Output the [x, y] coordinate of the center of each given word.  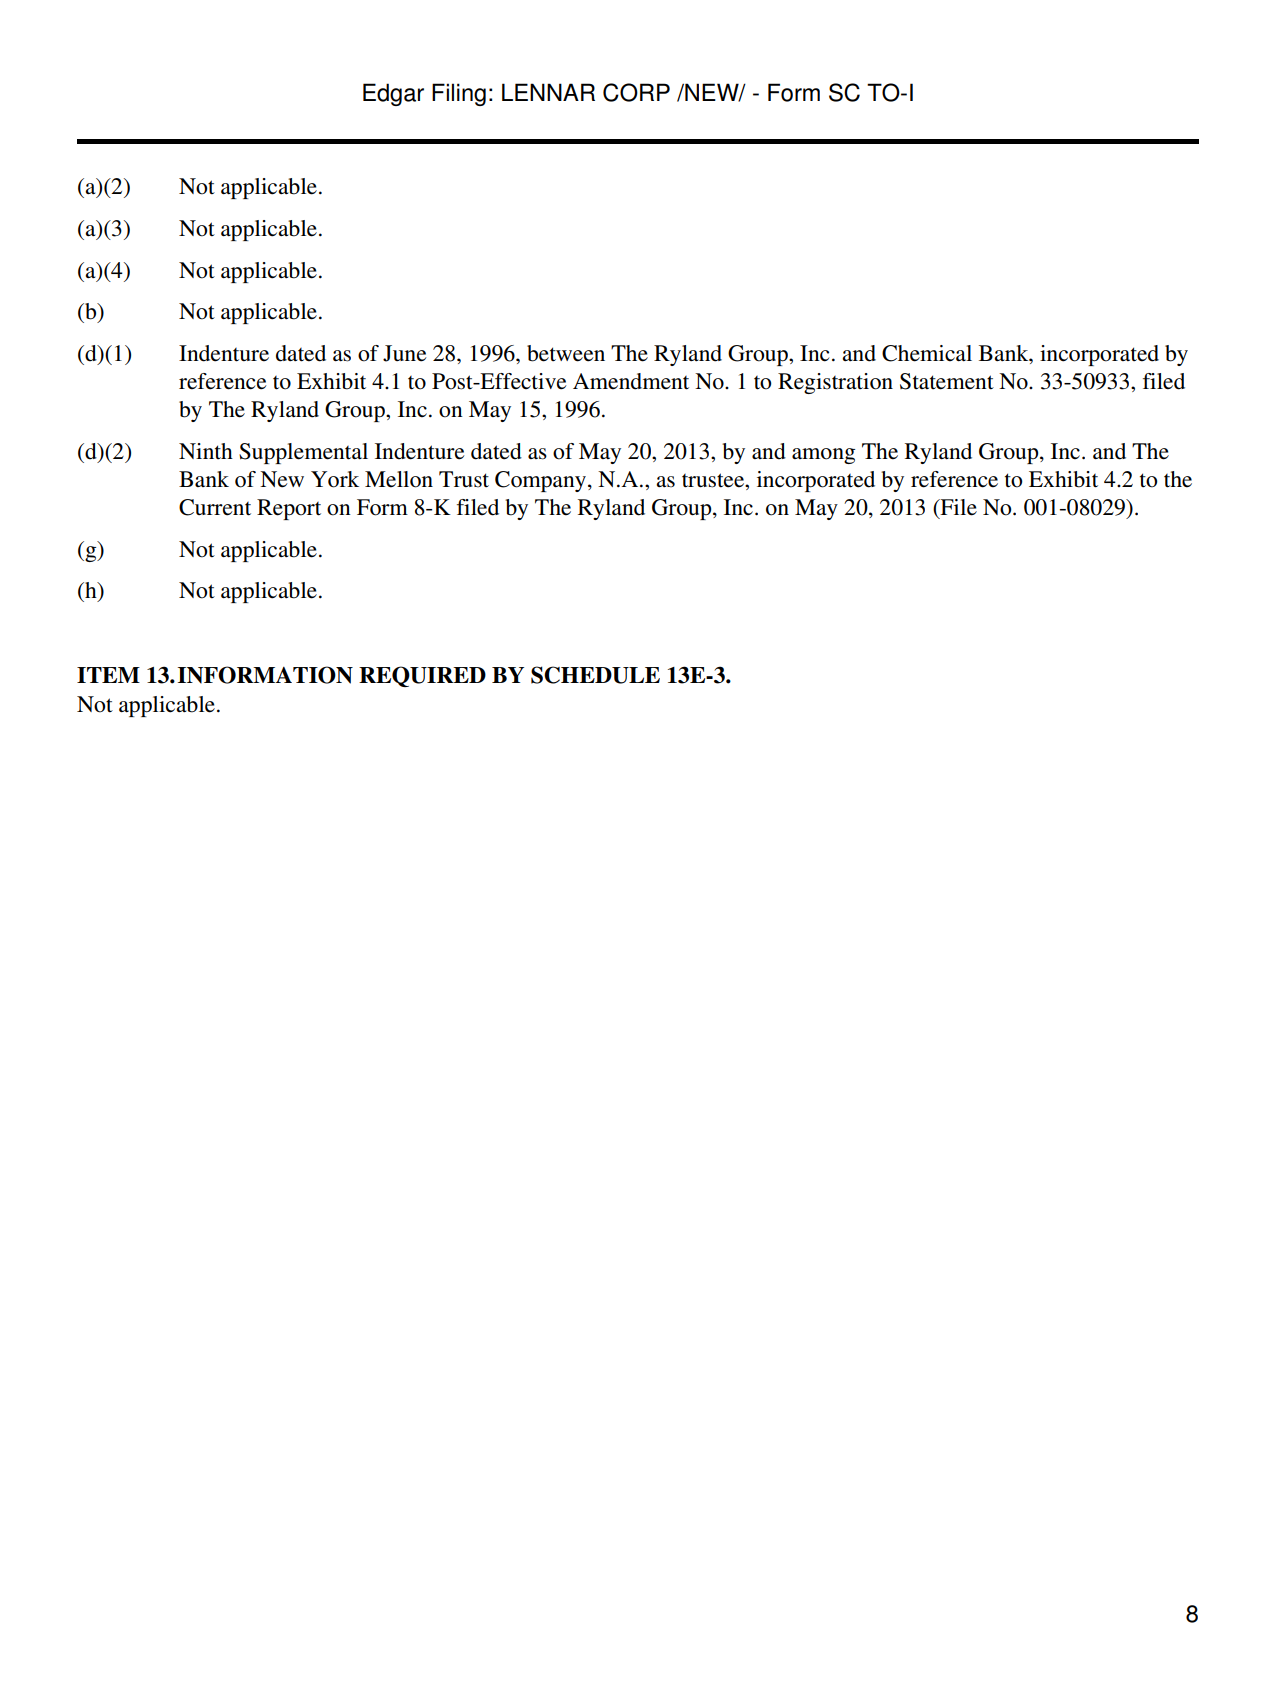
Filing [459, 94]
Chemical [927, 353]
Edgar [393, 94]
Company [542, 481]
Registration [835, 383]
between [566, 353]
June [404, 353]
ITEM [108, 675]
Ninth [206, 451]
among [823, 456]
